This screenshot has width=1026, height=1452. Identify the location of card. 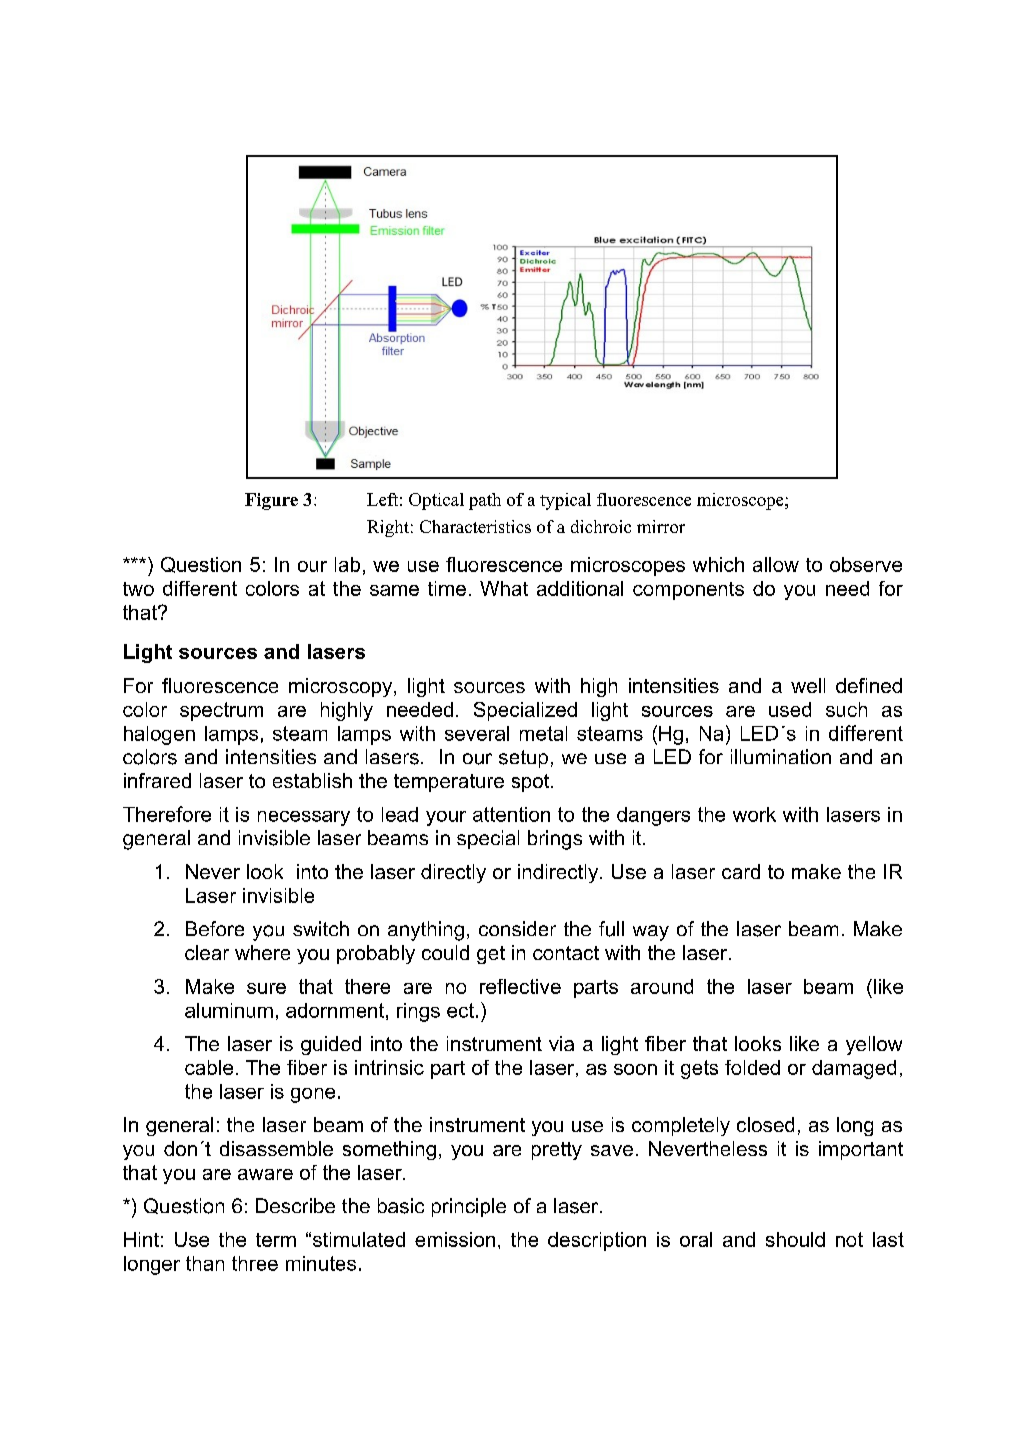
(741, 871).
